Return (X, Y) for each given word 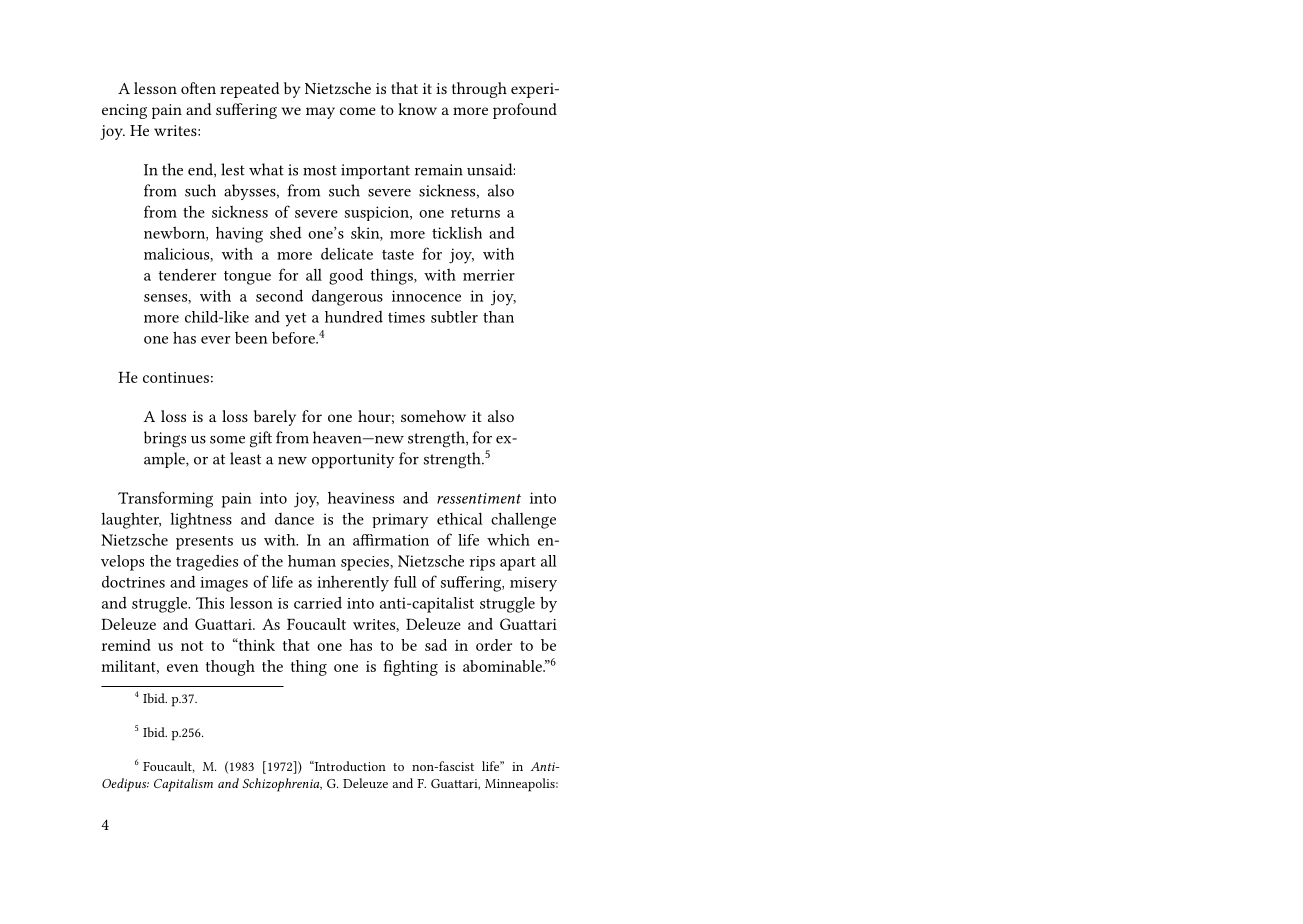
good (346, 276)
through (479, 90)
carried (318, 603)
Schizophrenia (282, 785)
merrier (489, 275)
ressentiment (479, 498)
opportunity (353, 461)
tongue (247, 278)
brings (165, 439)
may (320, 113)
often (198, 88)
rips (482, 563)
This (210, 603)
